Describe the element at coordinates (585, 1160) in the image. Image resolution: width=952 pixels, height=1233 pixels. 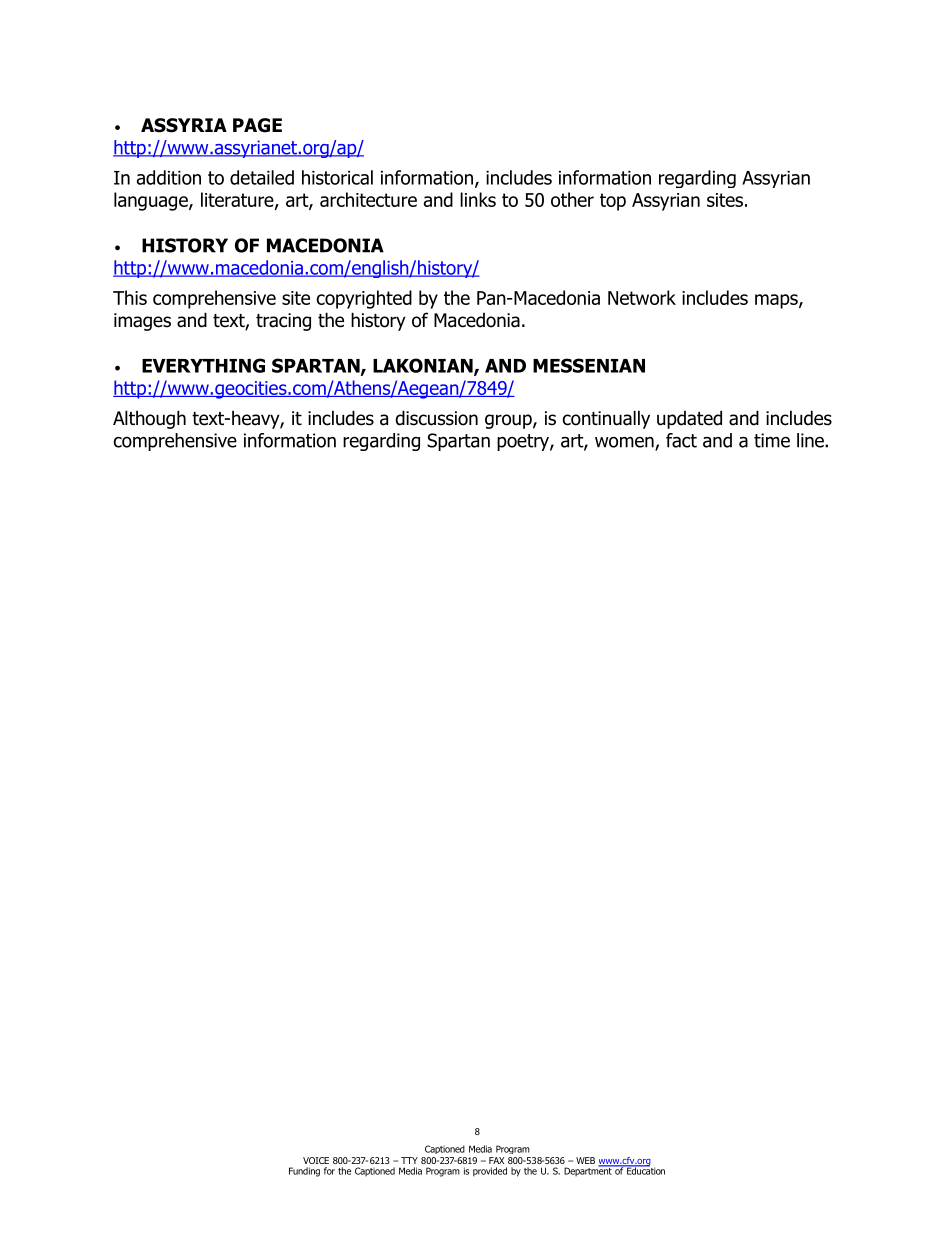
I see `WEB` at that location.
